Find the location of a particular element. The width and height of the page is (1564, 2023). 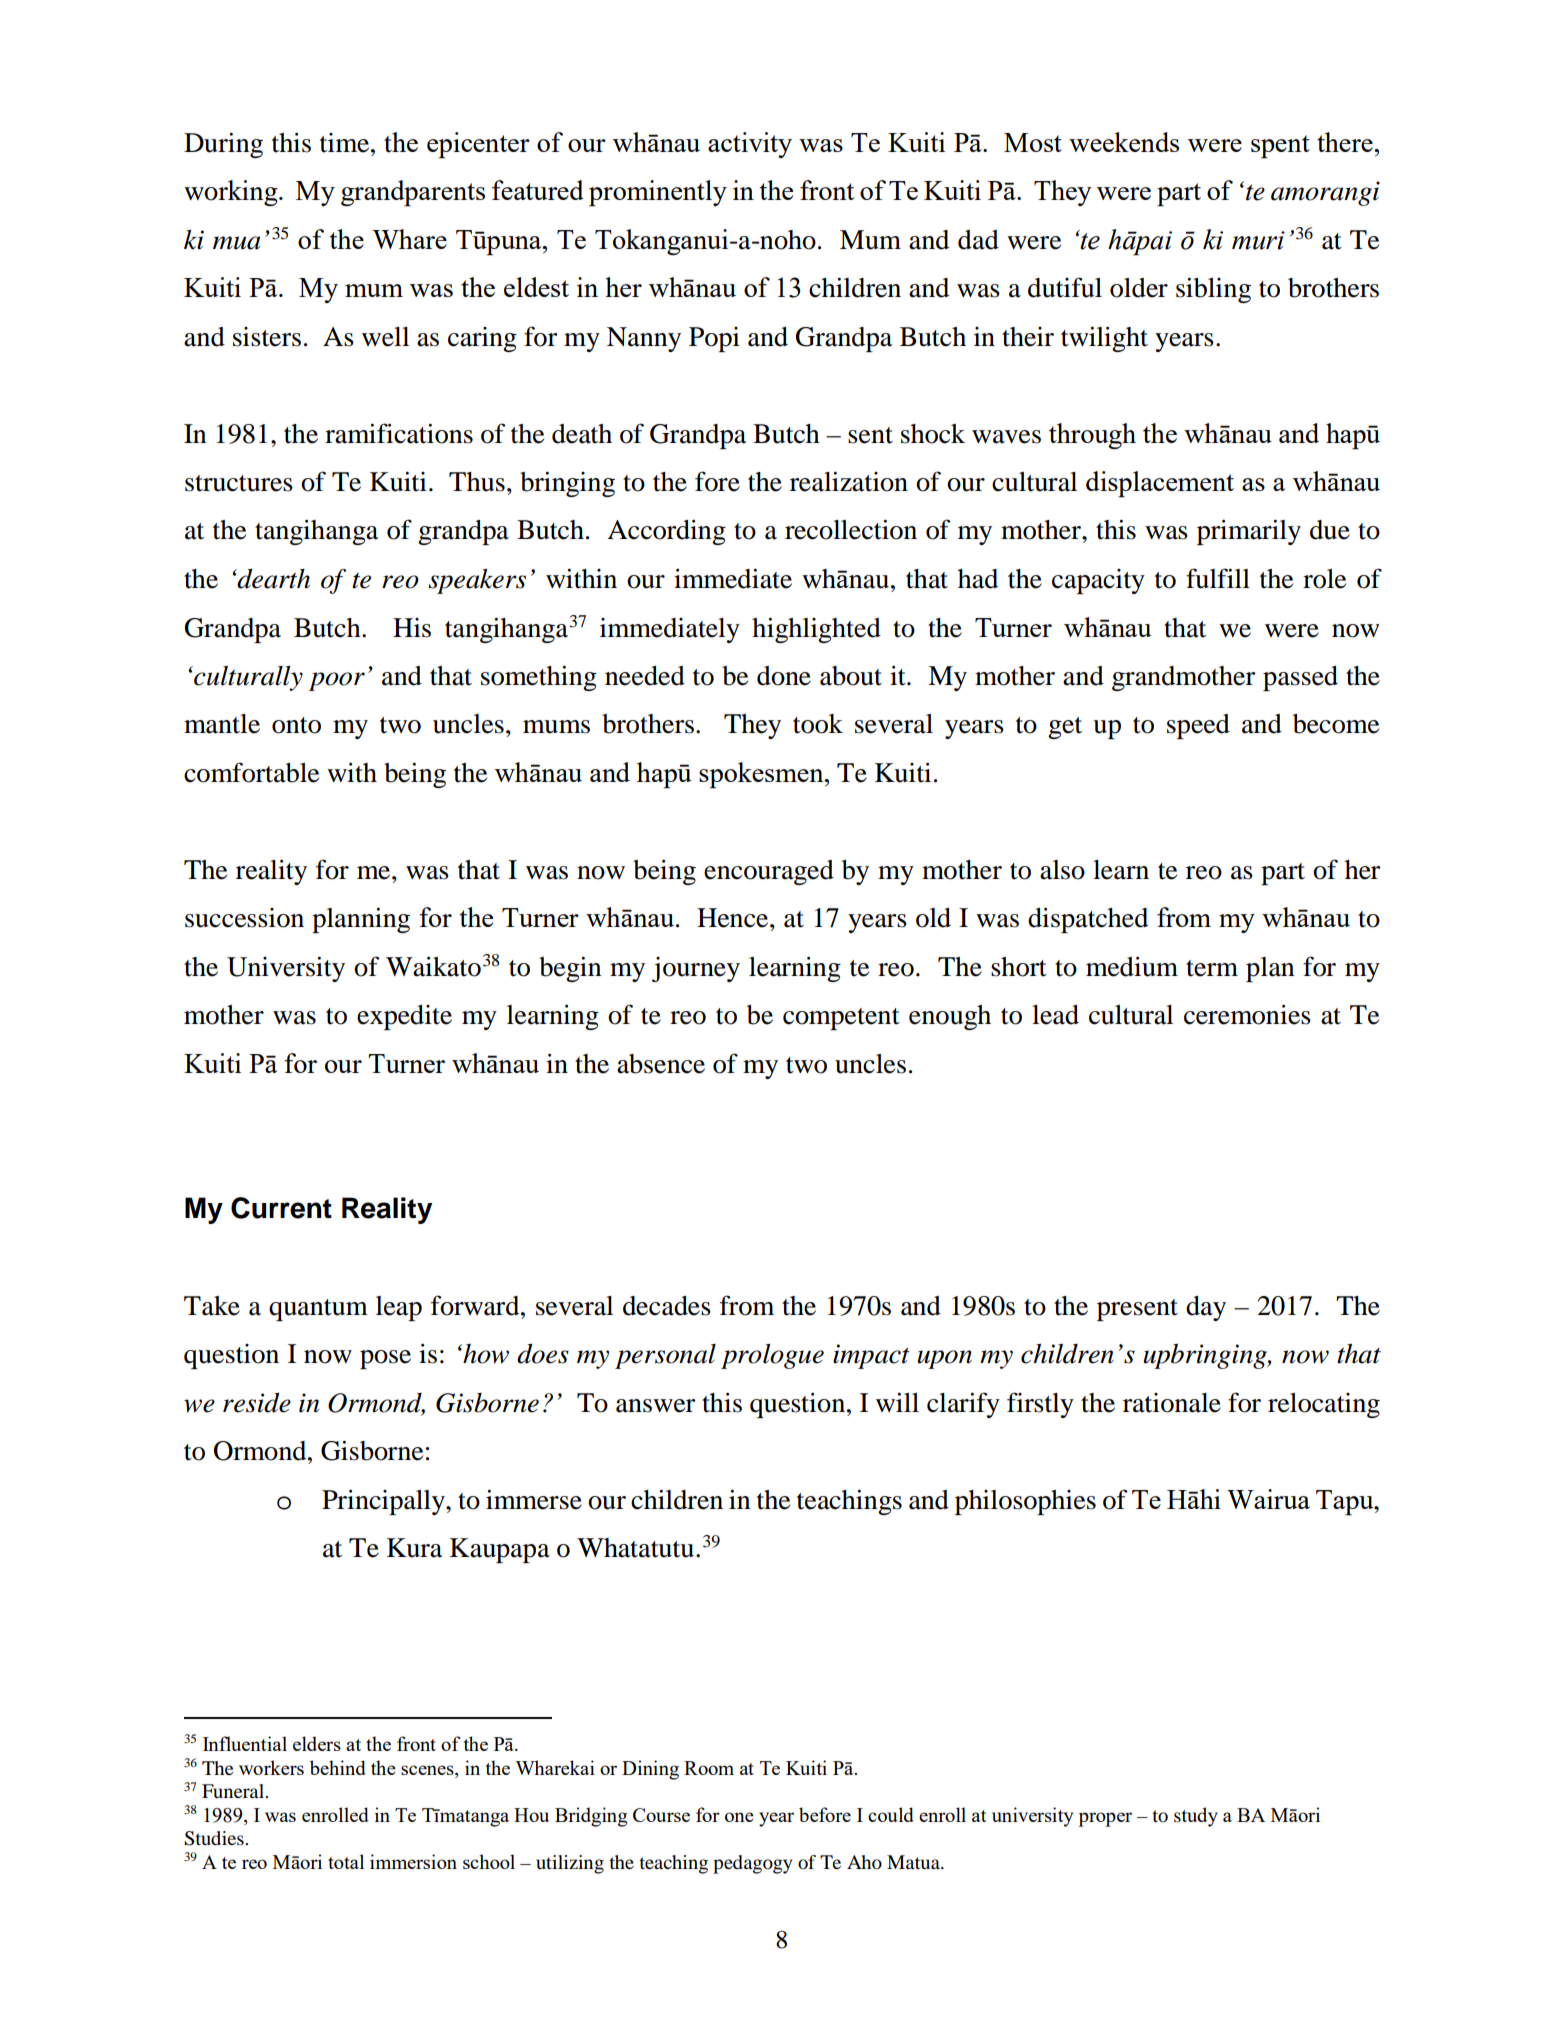

competent is located at coordinates (841, 1019).
